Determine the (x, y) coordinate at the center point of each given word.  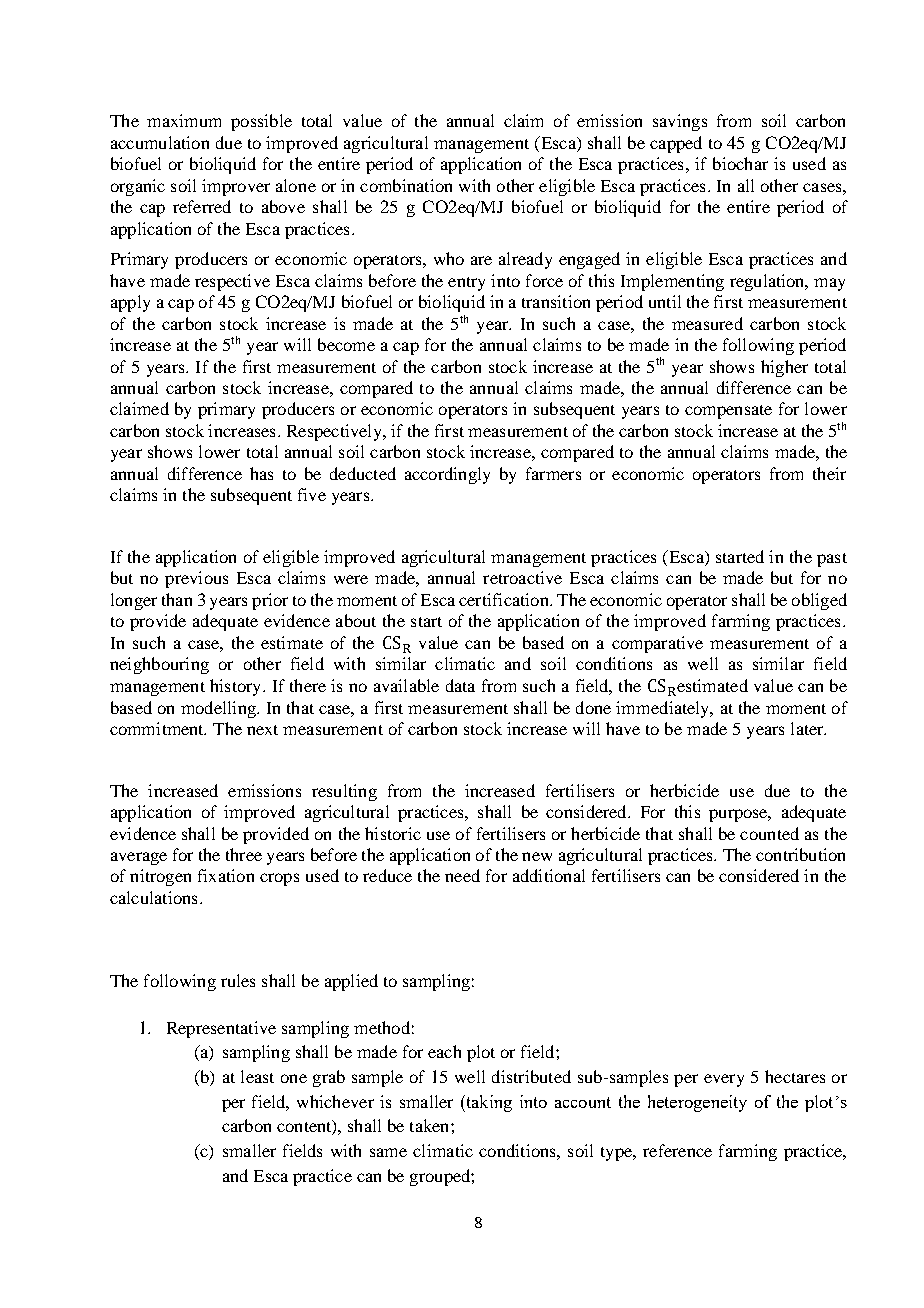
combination (406, 185)
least (257, 1076)
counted (769, 833)
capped (676, 144)
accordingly (447, 475)
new (537, 856)
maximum (184, 120)
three (244, 854)
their (829, 473)
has (261, 473)
